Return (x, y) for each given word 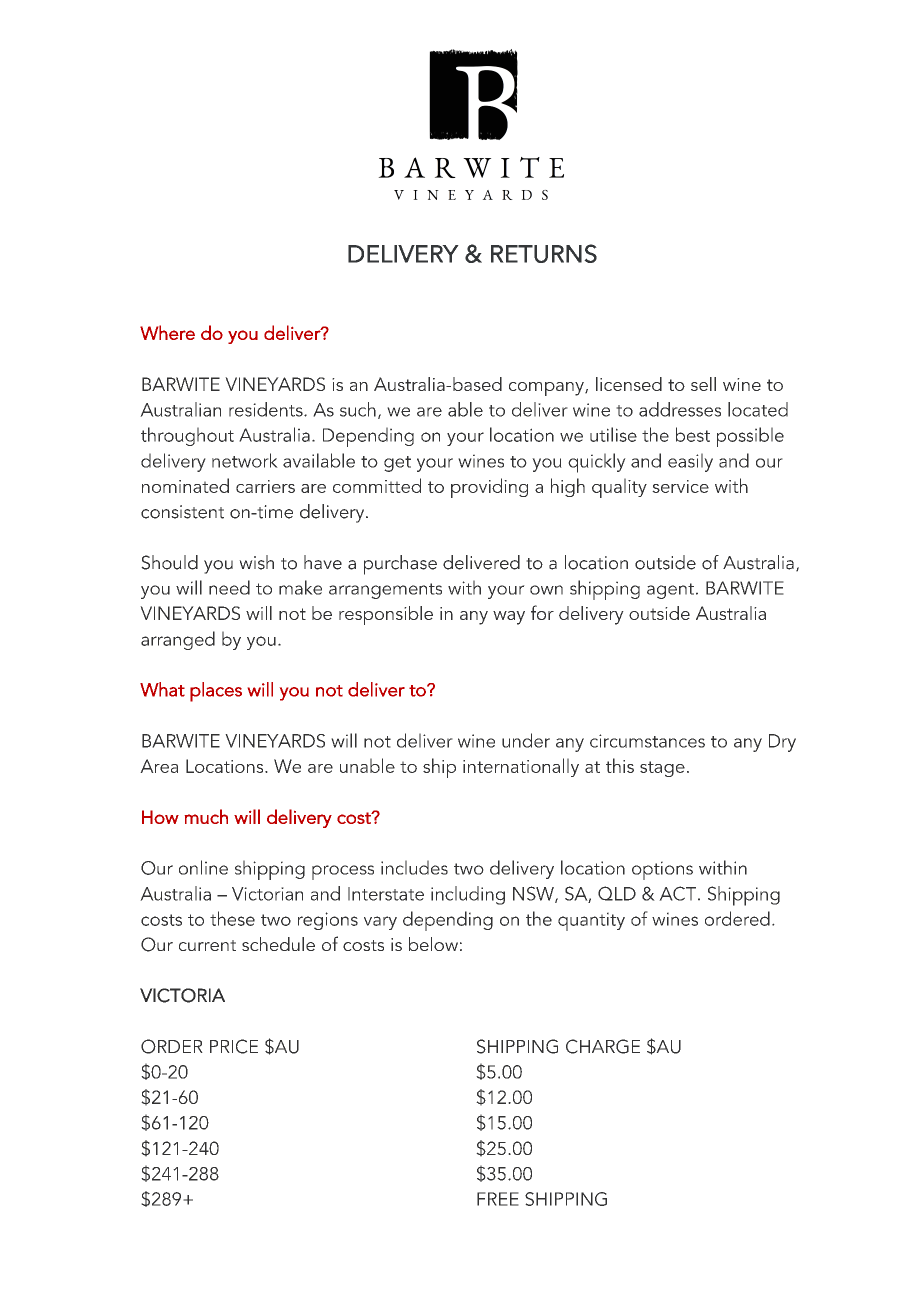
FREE (498, 1199)
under (526, 740)
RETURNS (544, 253)
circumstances (647, 741)
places (216, 692)
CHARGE (603, 1046)
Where (167, 332)
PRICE (234, 1046)
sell (703, 384)
